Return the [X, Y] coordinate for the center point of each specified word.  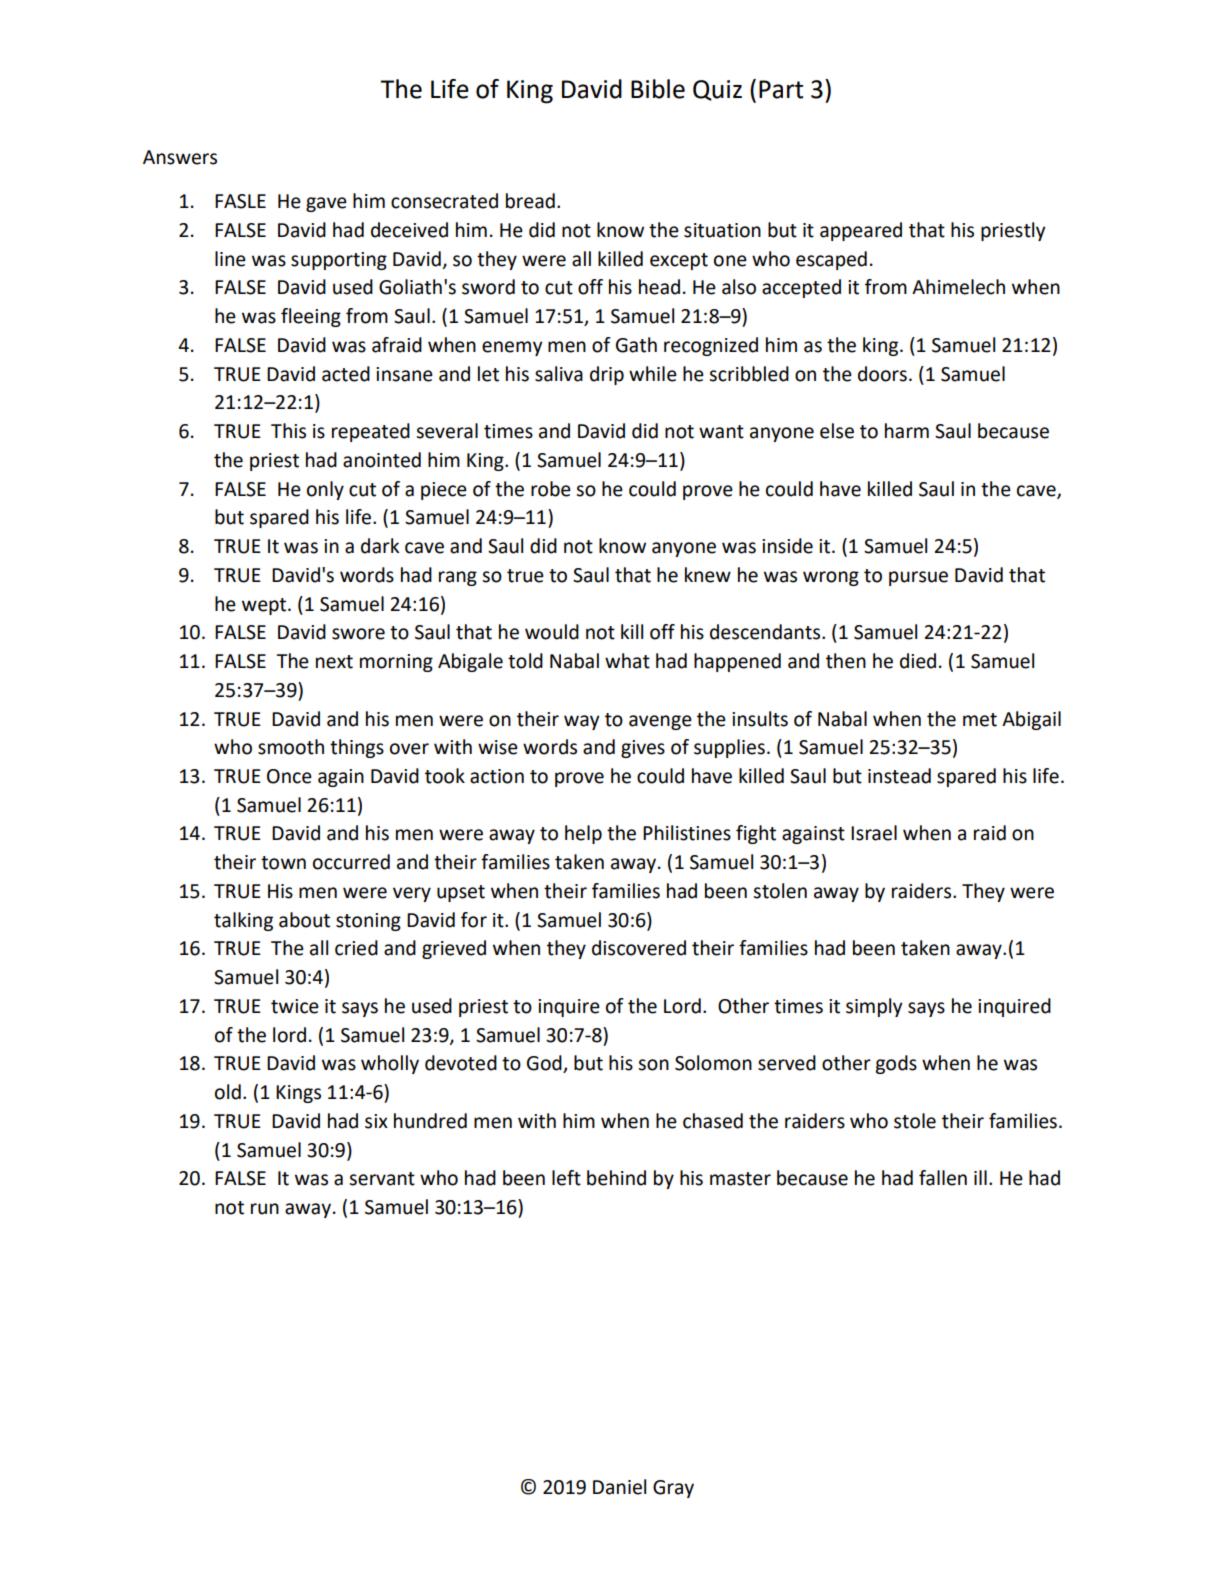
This [288, 431]
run [265, 1209]
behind [616, 1178]
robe [551, 489]
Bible [658, 89]
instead [899, 776]
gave [326, 204]
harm [907, 431]
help [583, 834]
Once [289, 776]
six [376, 1121]
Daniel [619, 1487]
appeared [861, 231]
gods [896, 1064]
